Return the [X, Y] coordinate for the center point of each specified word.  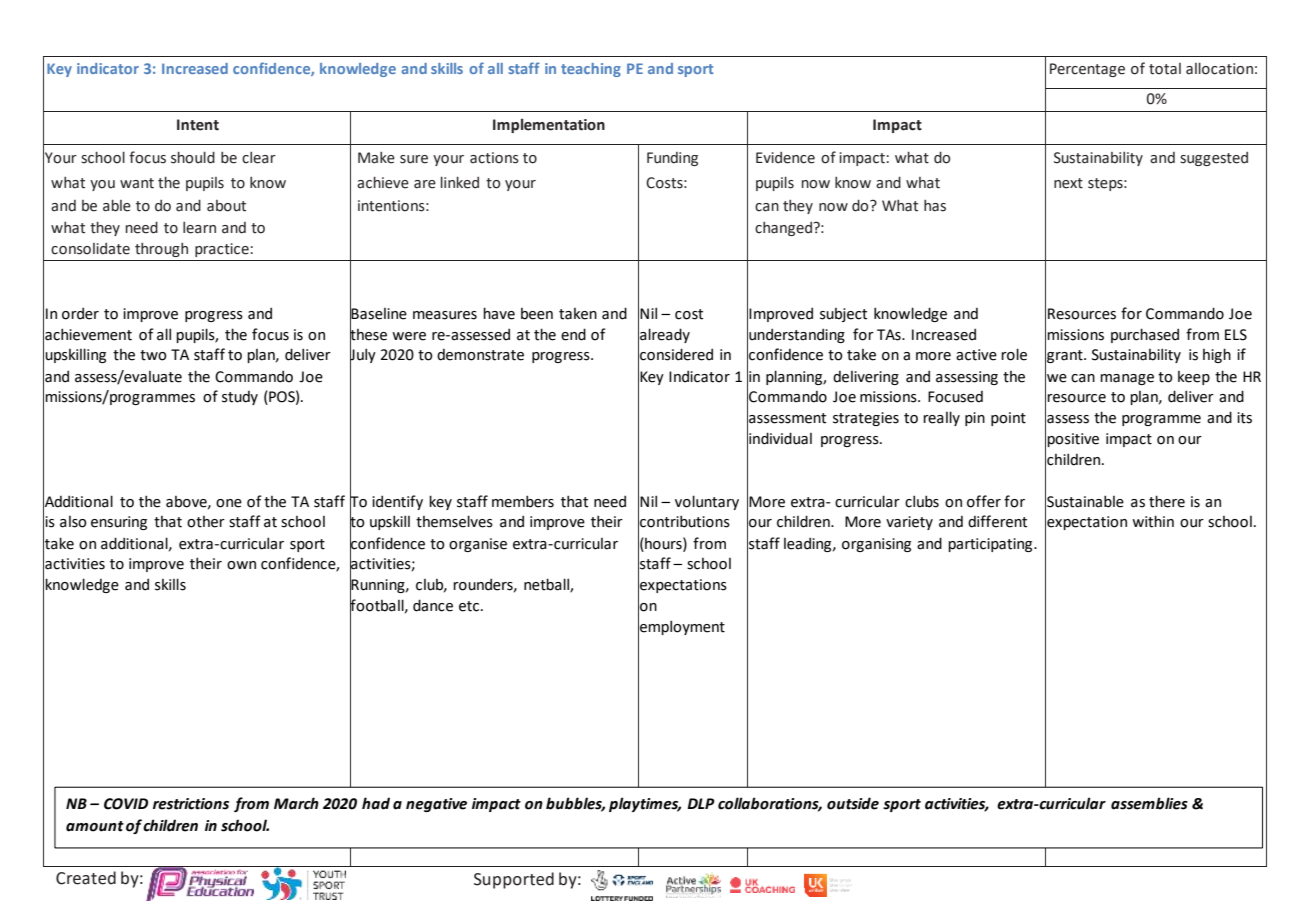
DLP [701, 803]
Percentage [1087, 70]
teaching [591, 70]
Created [86, 878]
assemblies [1149, 803]
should [193, 157]
